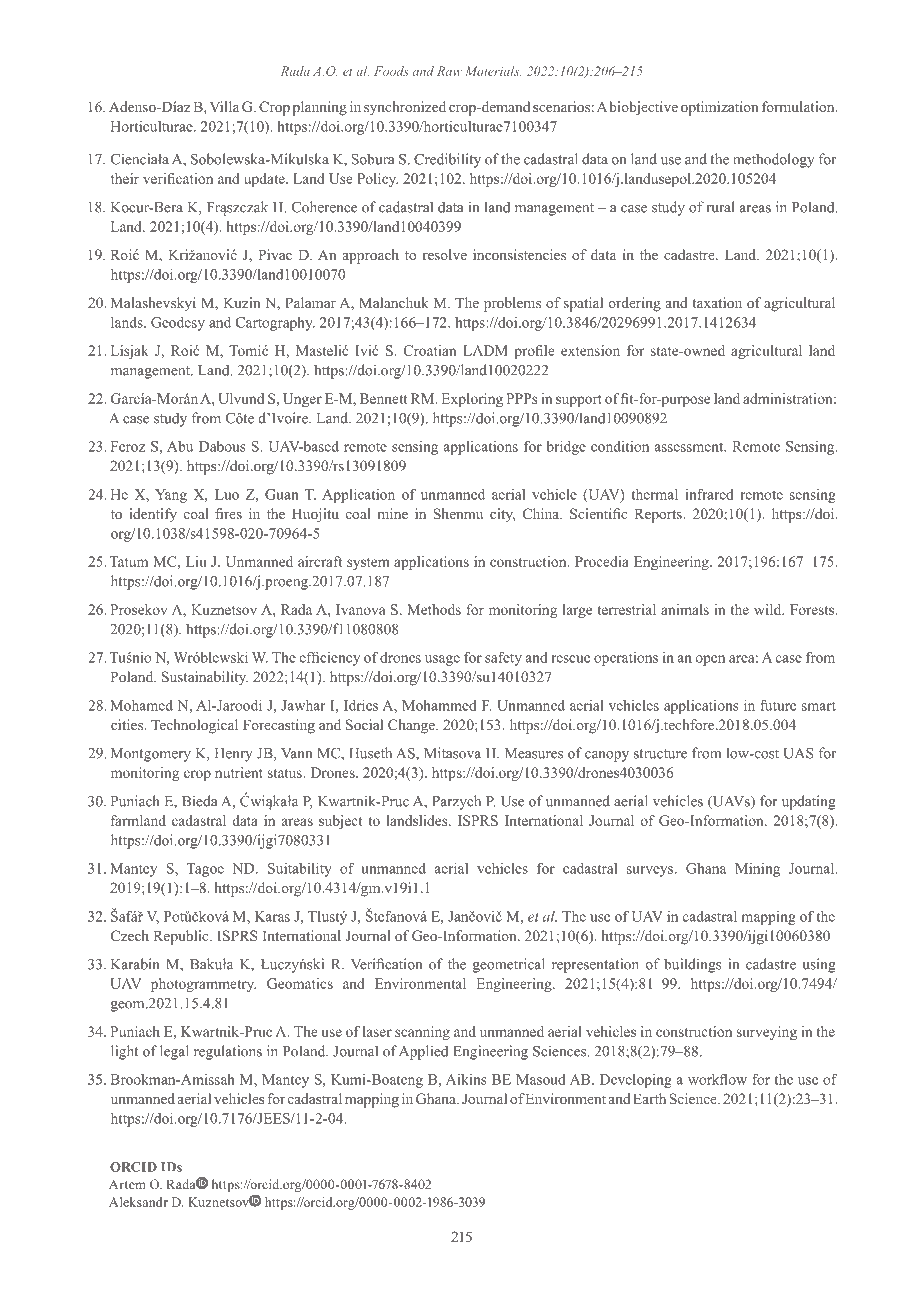  Describe the element at coordinates (180, 446) in the screenshot. I see `Abu` at that location.
